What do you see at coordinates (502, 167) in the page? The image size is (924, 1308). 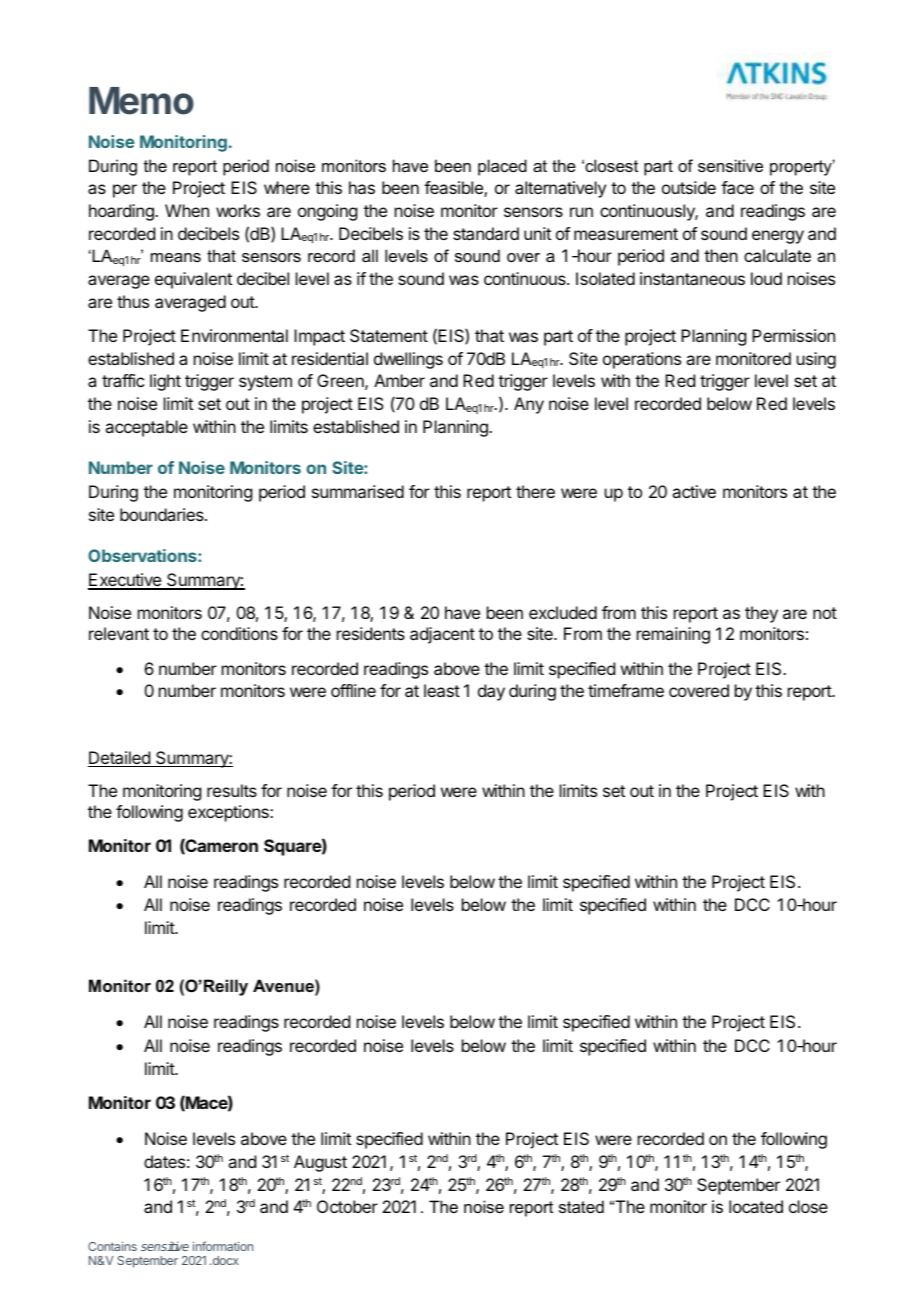 I see `placed` at bounding box center [502, 167].
